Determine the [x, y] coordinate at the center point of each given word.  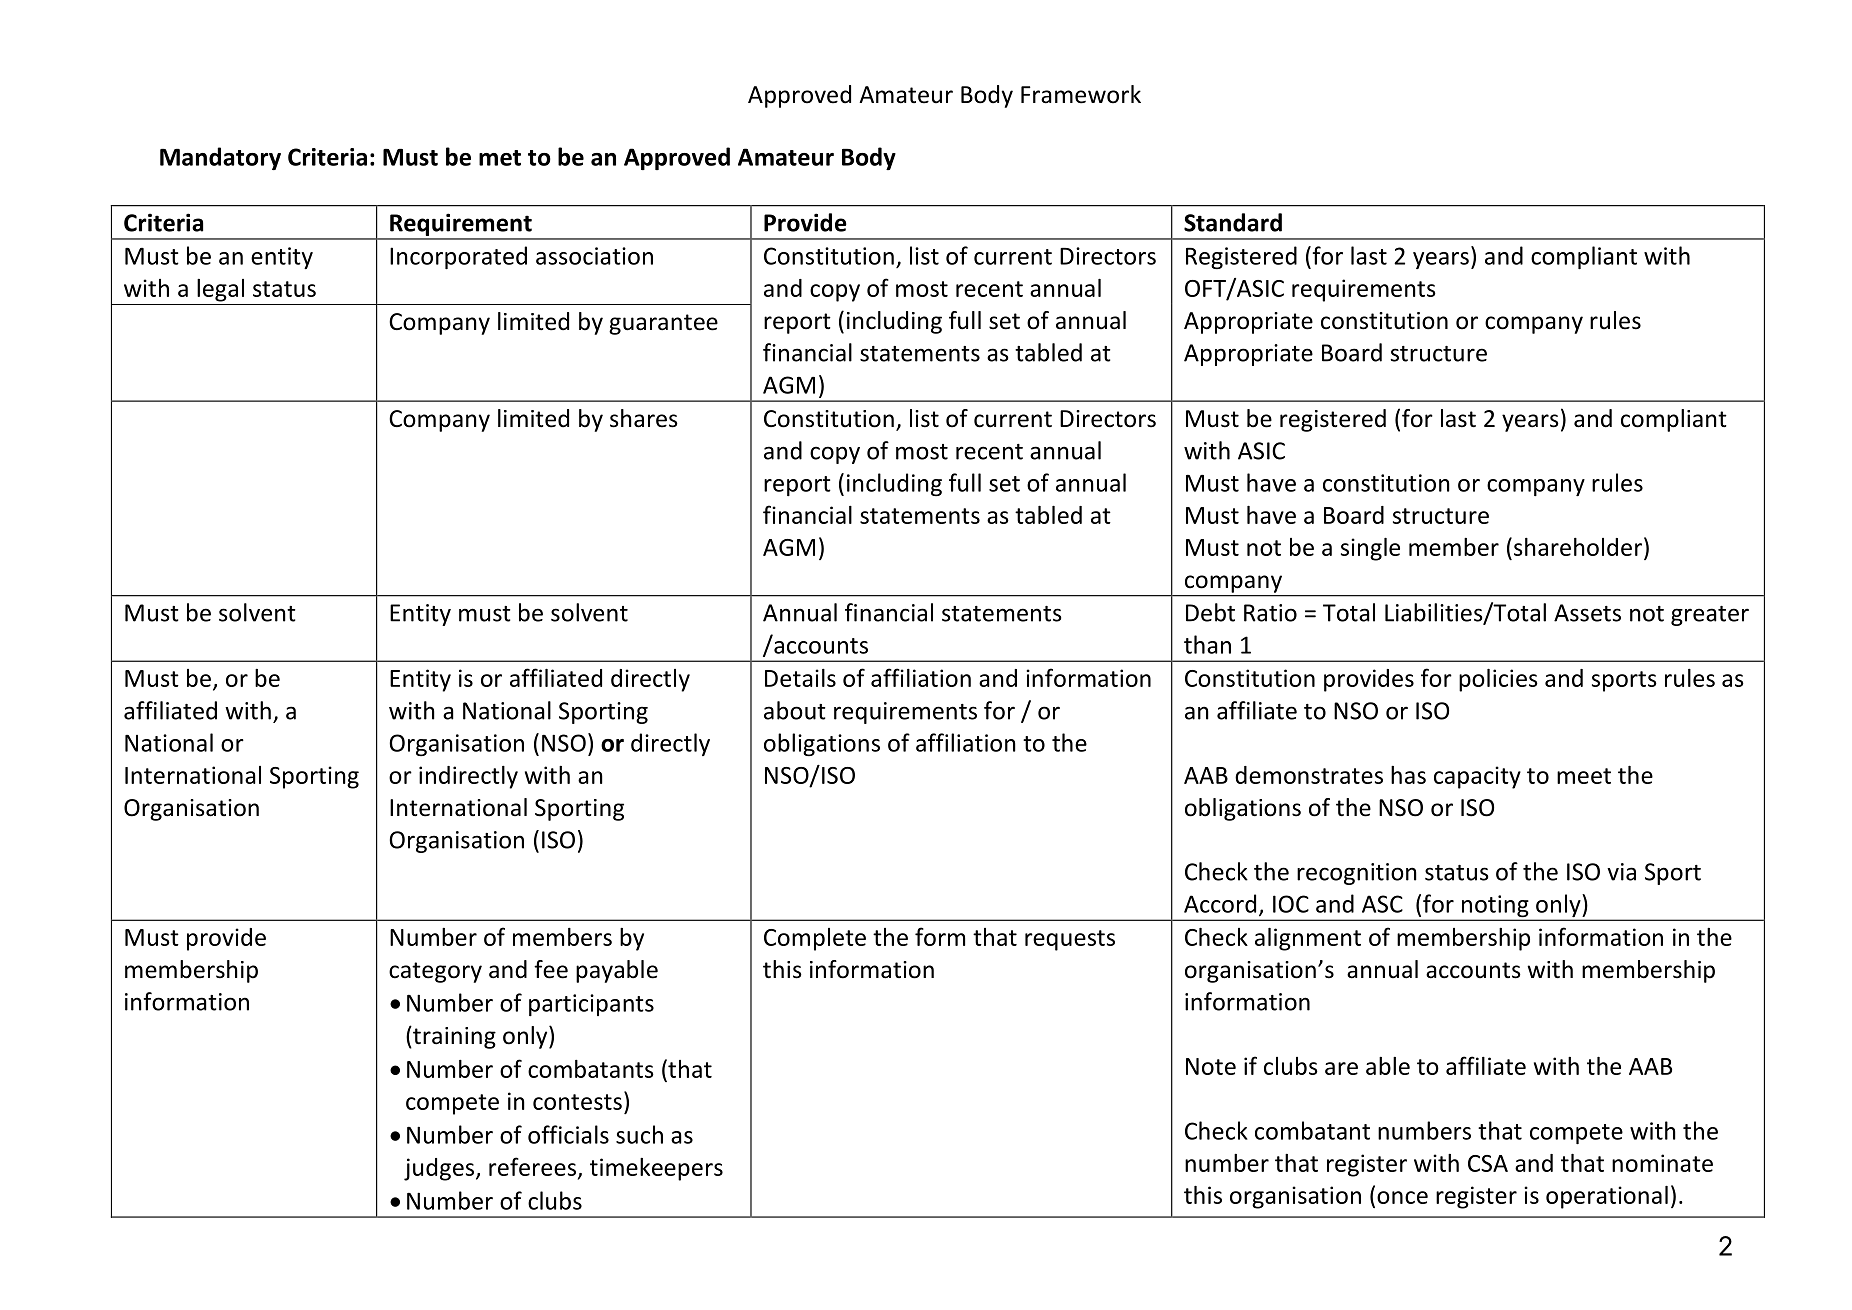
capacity [1477, 777]
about [795, 710]
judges [440, 1169]
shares [644, 418]
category [435, 972]
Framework [1081, 94]
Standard [1233, 222]
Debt [1210, 612]
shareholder [1578, 547]
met [500, 158]
